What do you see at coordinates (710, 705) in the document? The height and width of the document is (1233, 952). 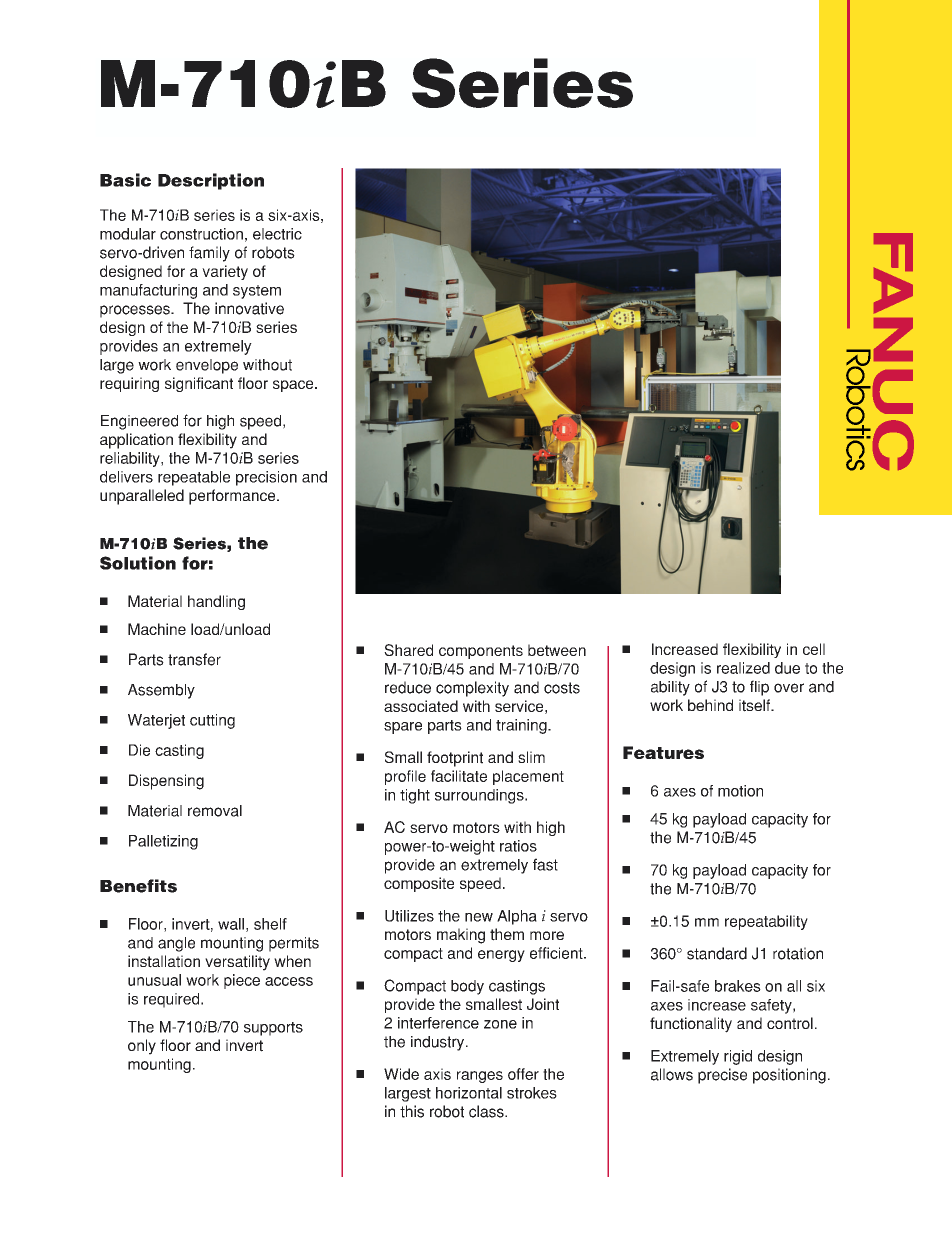 I see `behind` at bounding box center [710, 705].
